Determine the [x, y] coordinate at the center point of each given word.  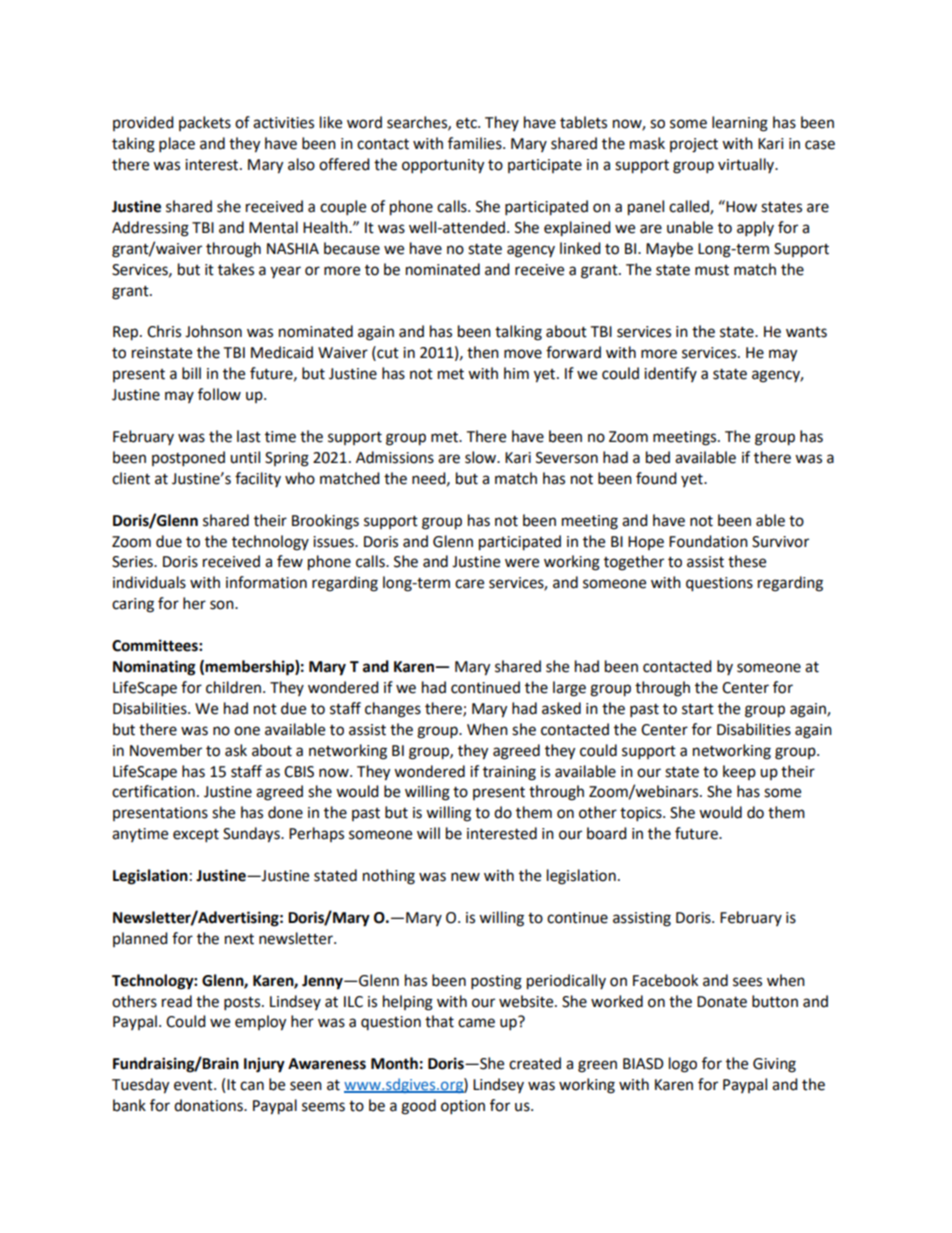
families [476, 143]
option [463, 1107]
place [177, 145]
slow [481, 457]
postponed [188, 459]
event [194, 1085]
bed [658, 457]
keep [739, 772]
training [509, 773]
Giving [774, 1065]
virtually [747, 165]
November [166, 750]
